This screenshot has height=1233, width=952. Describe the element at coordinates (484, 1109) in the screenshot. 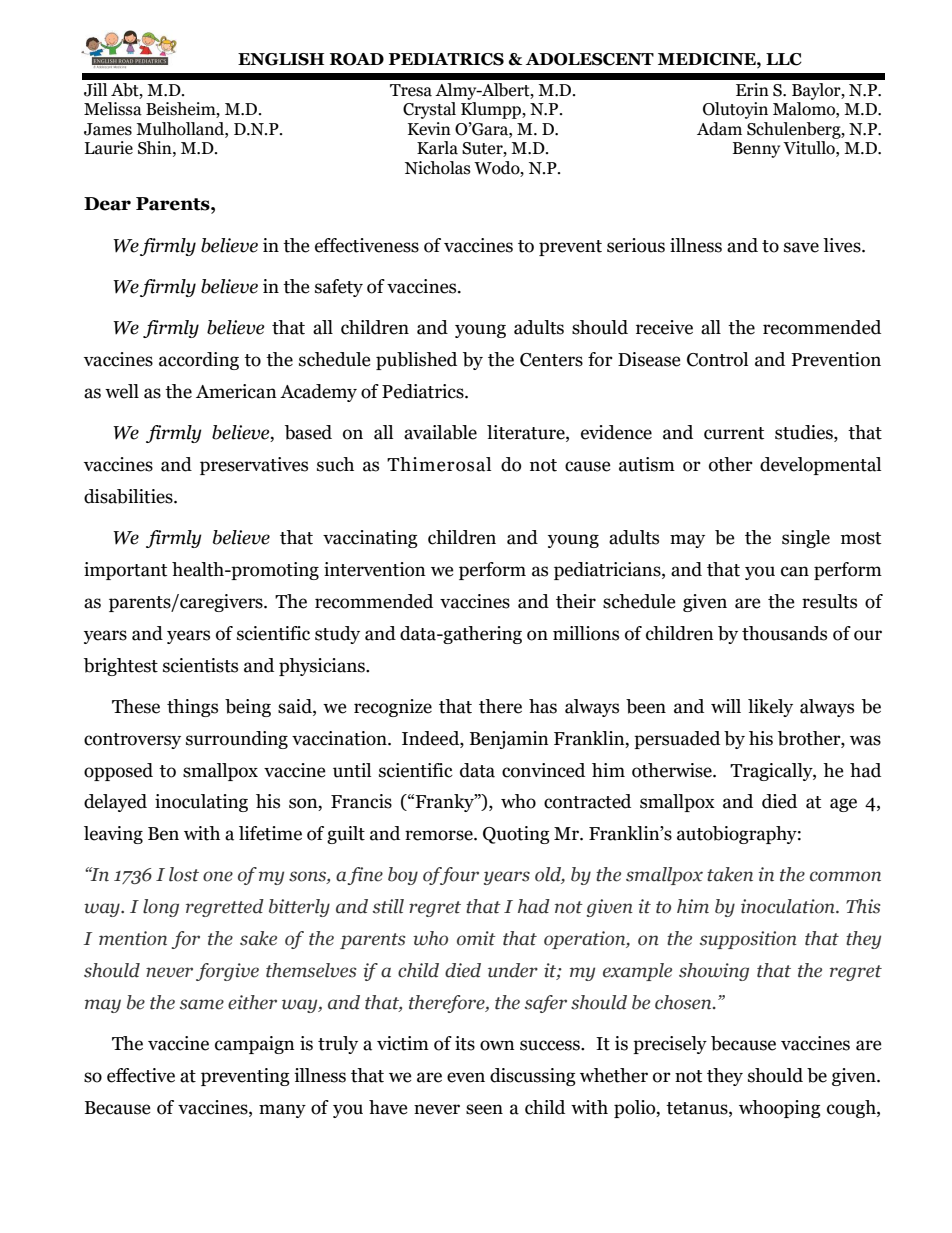

I see `seen` at that location.
